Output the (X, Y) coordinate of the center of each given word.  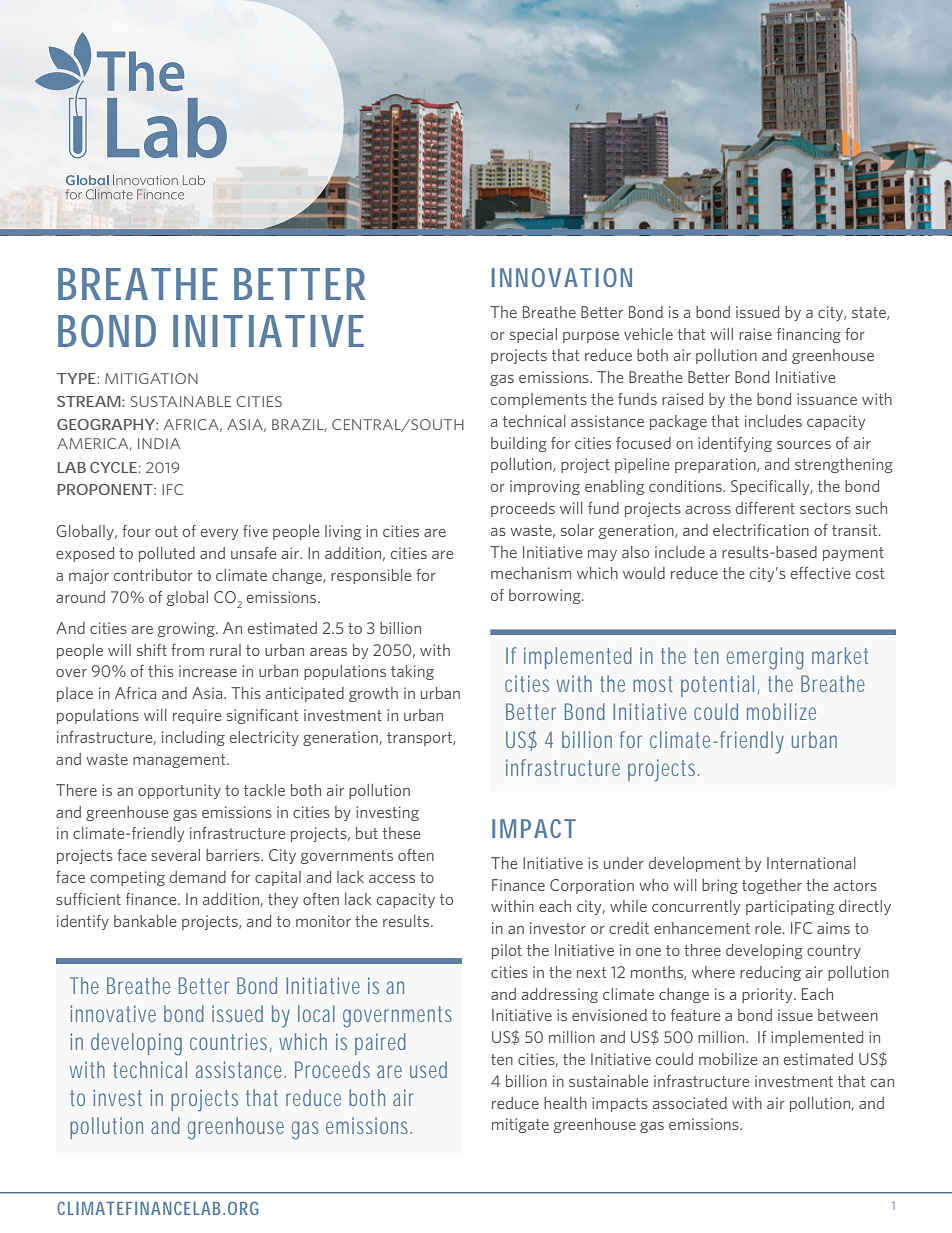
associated (690, 1103)
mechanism (531, 573)
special (533, 335)
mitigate (520, 1125)
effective (821, 573)
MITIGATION (151, 378)
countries (231, 1042)
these (402, 833)
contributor (153, 575)
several (175, 855)
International (811, 863)
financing (809, 335)
